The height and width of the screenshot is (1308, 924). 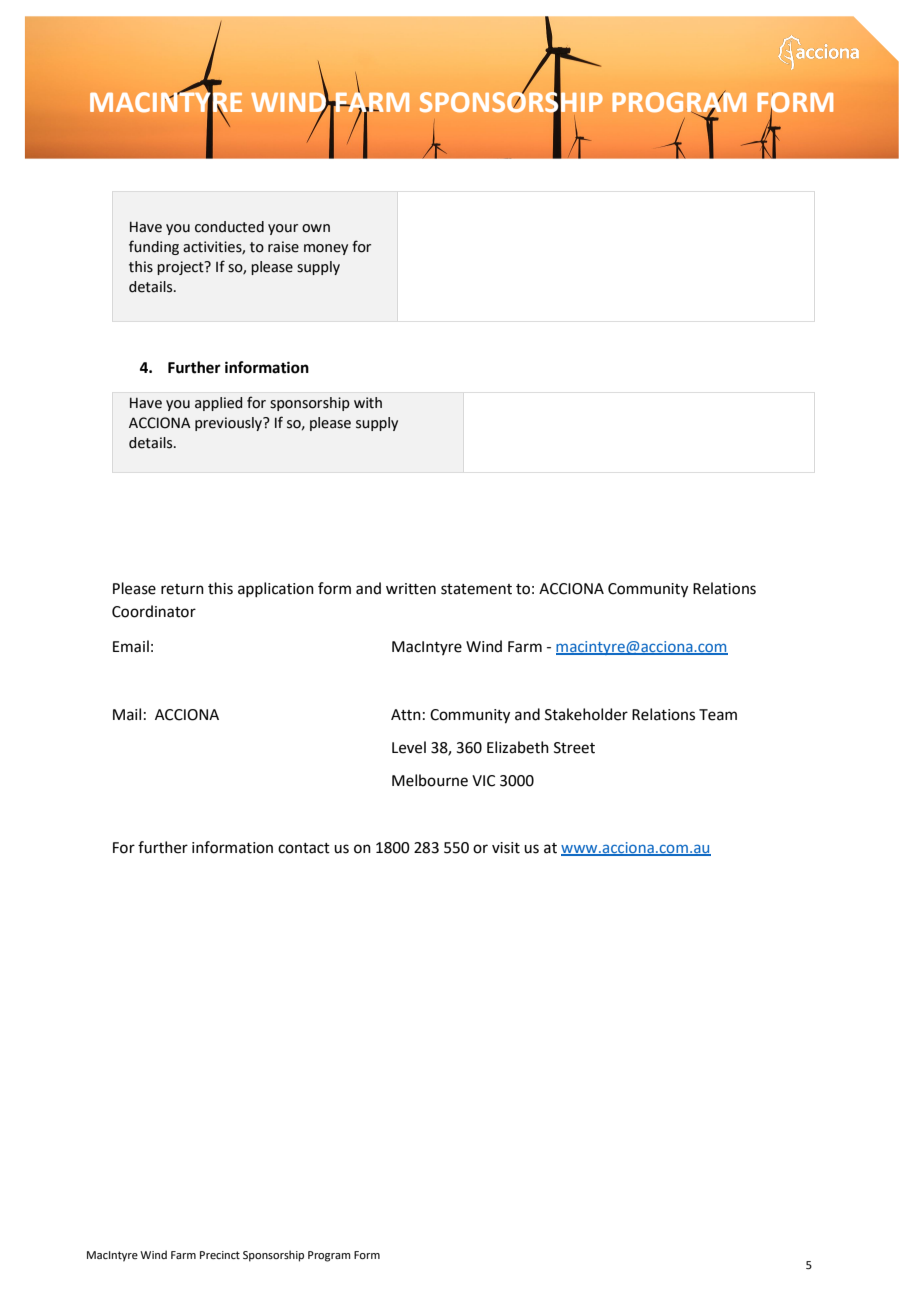 I want to click on contact, so click(x=304, y=848).
